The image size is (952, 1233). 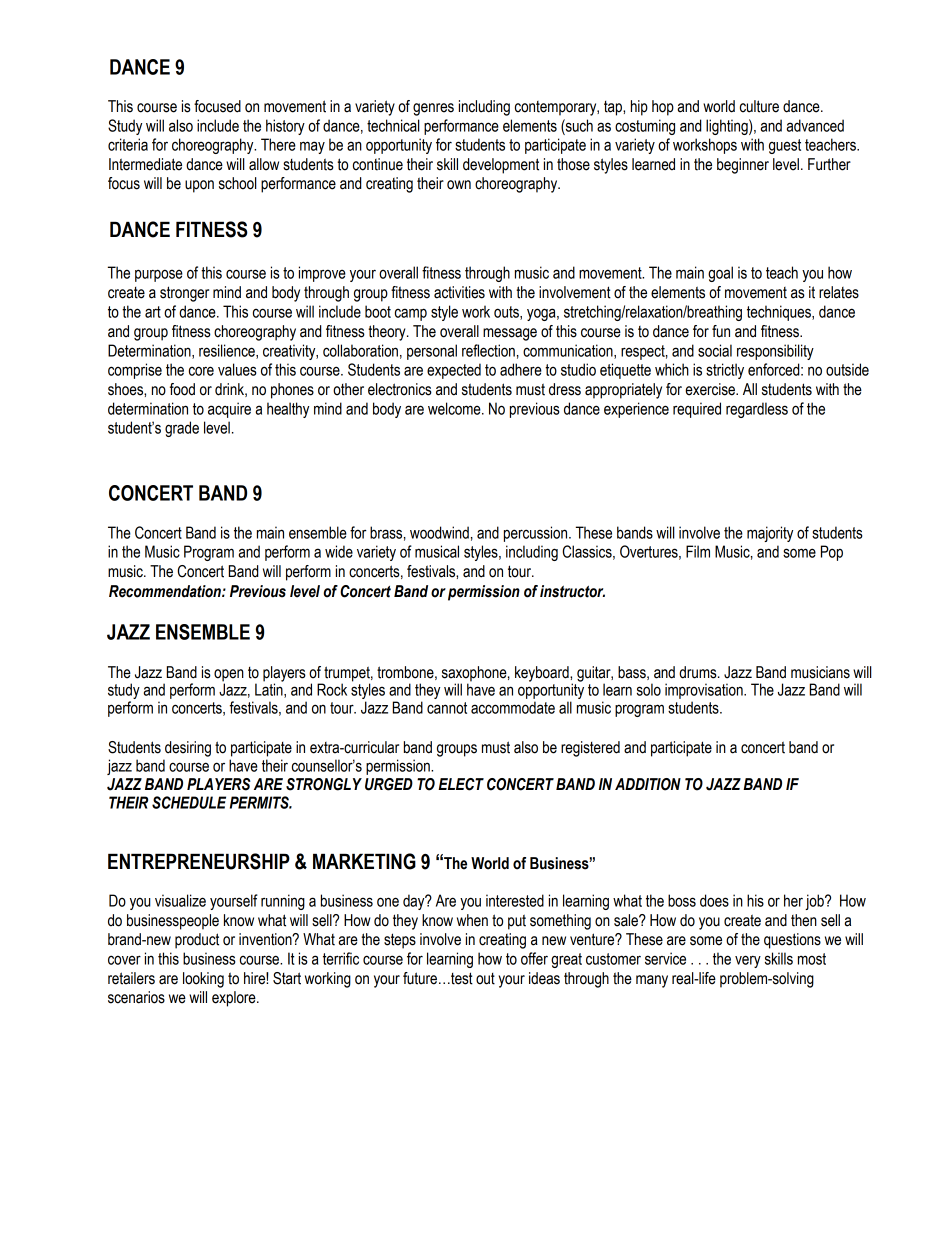 What do you see at coordinates (278, 144) in the screenshot?
I see `There` at bounding box center [278, 144].
